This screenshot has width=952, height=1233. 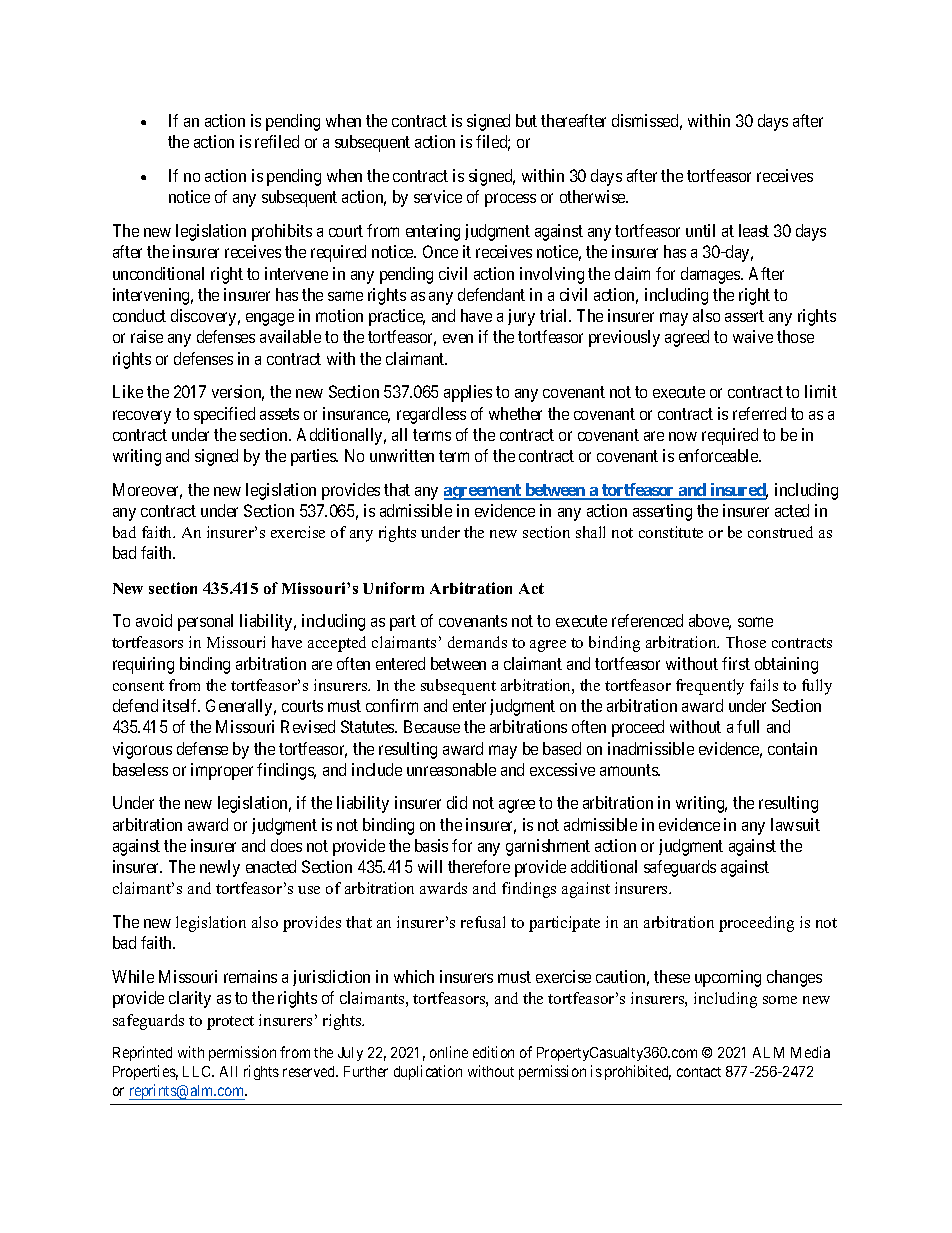 I want to click on regardless, so click(x=431, y=415).
